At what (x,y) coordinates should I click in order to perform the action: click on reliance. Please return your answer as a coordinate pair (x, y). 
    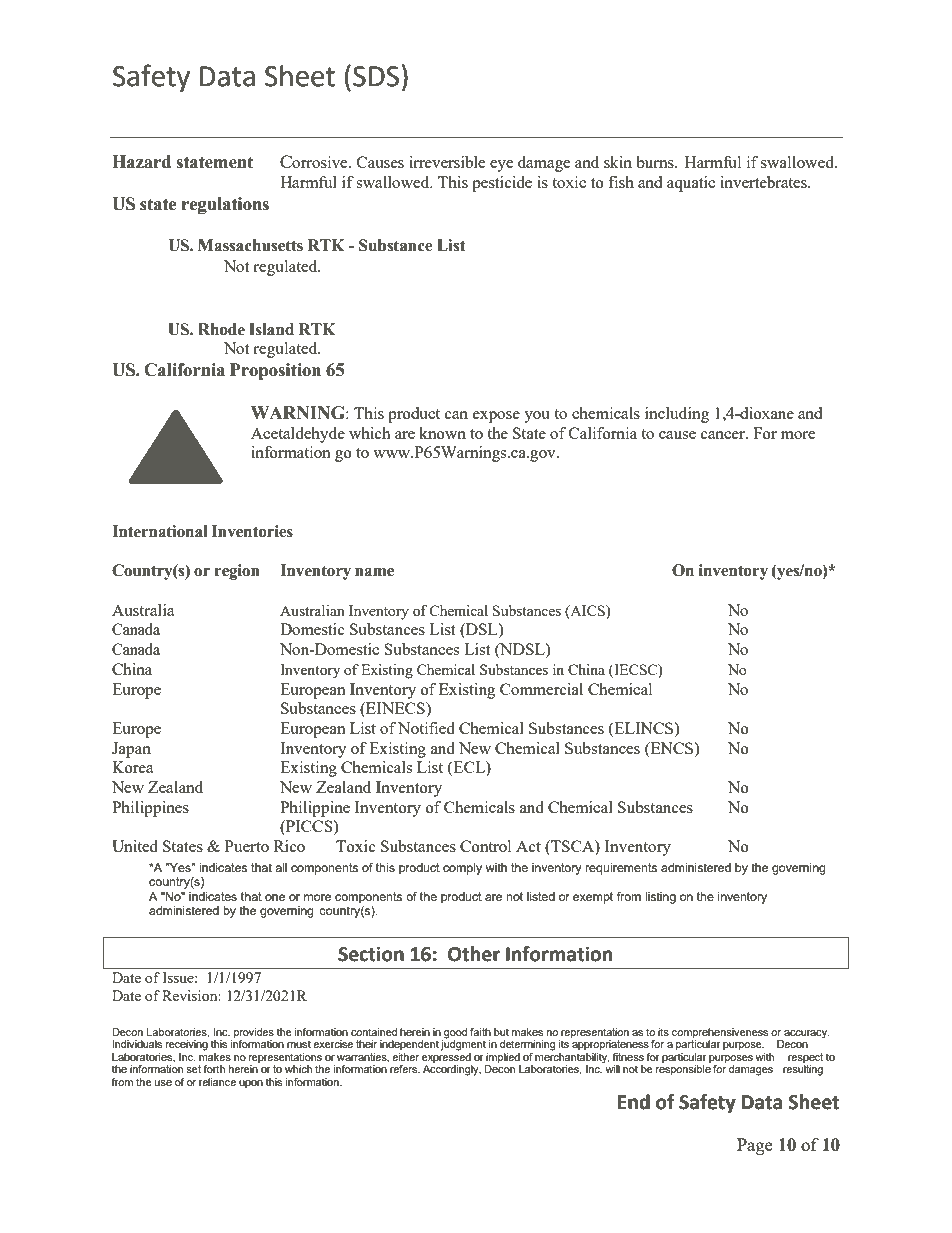
    Looking at the image, I should click on (217, 1082).
